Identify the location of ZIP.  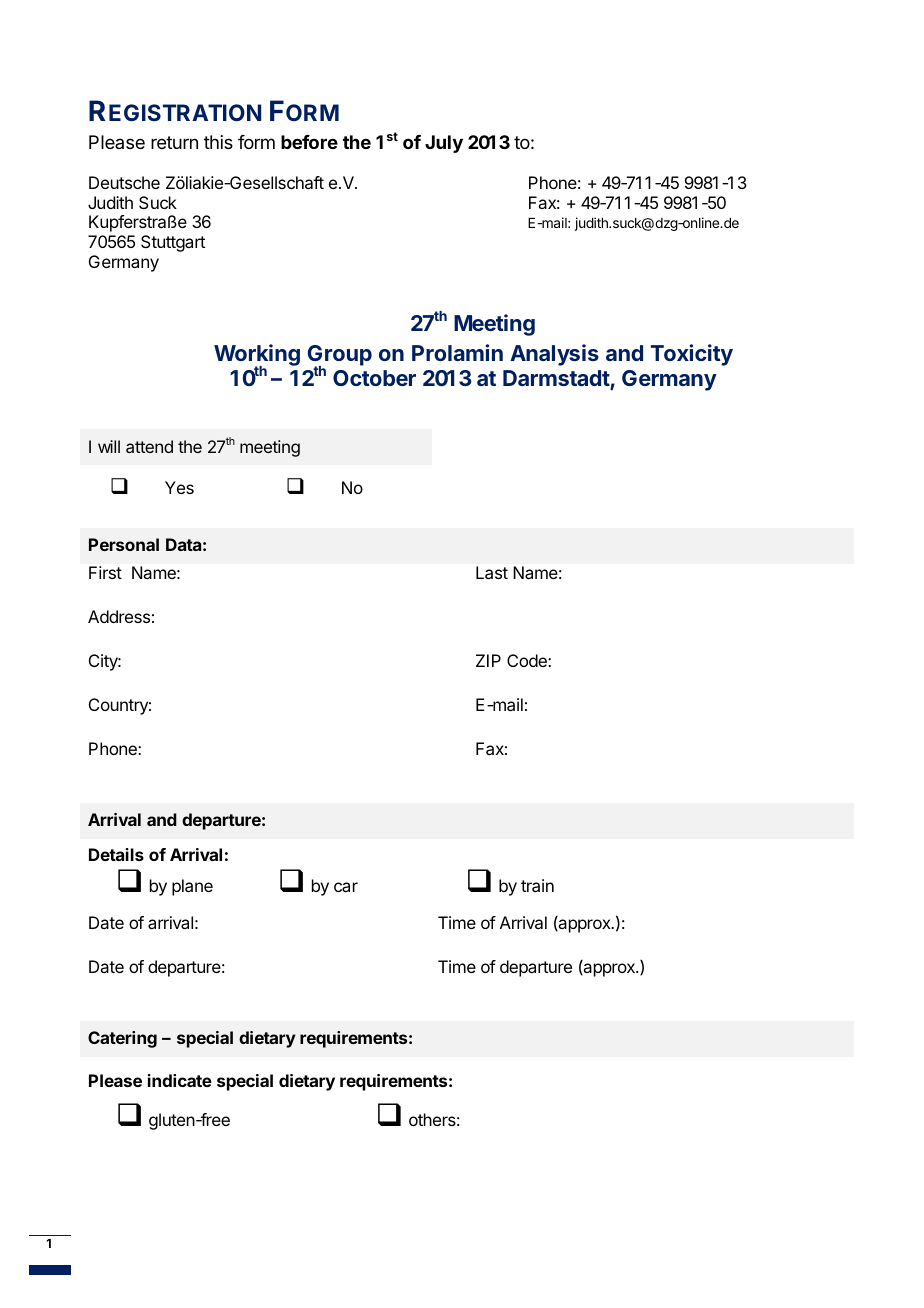
(488, 660).
